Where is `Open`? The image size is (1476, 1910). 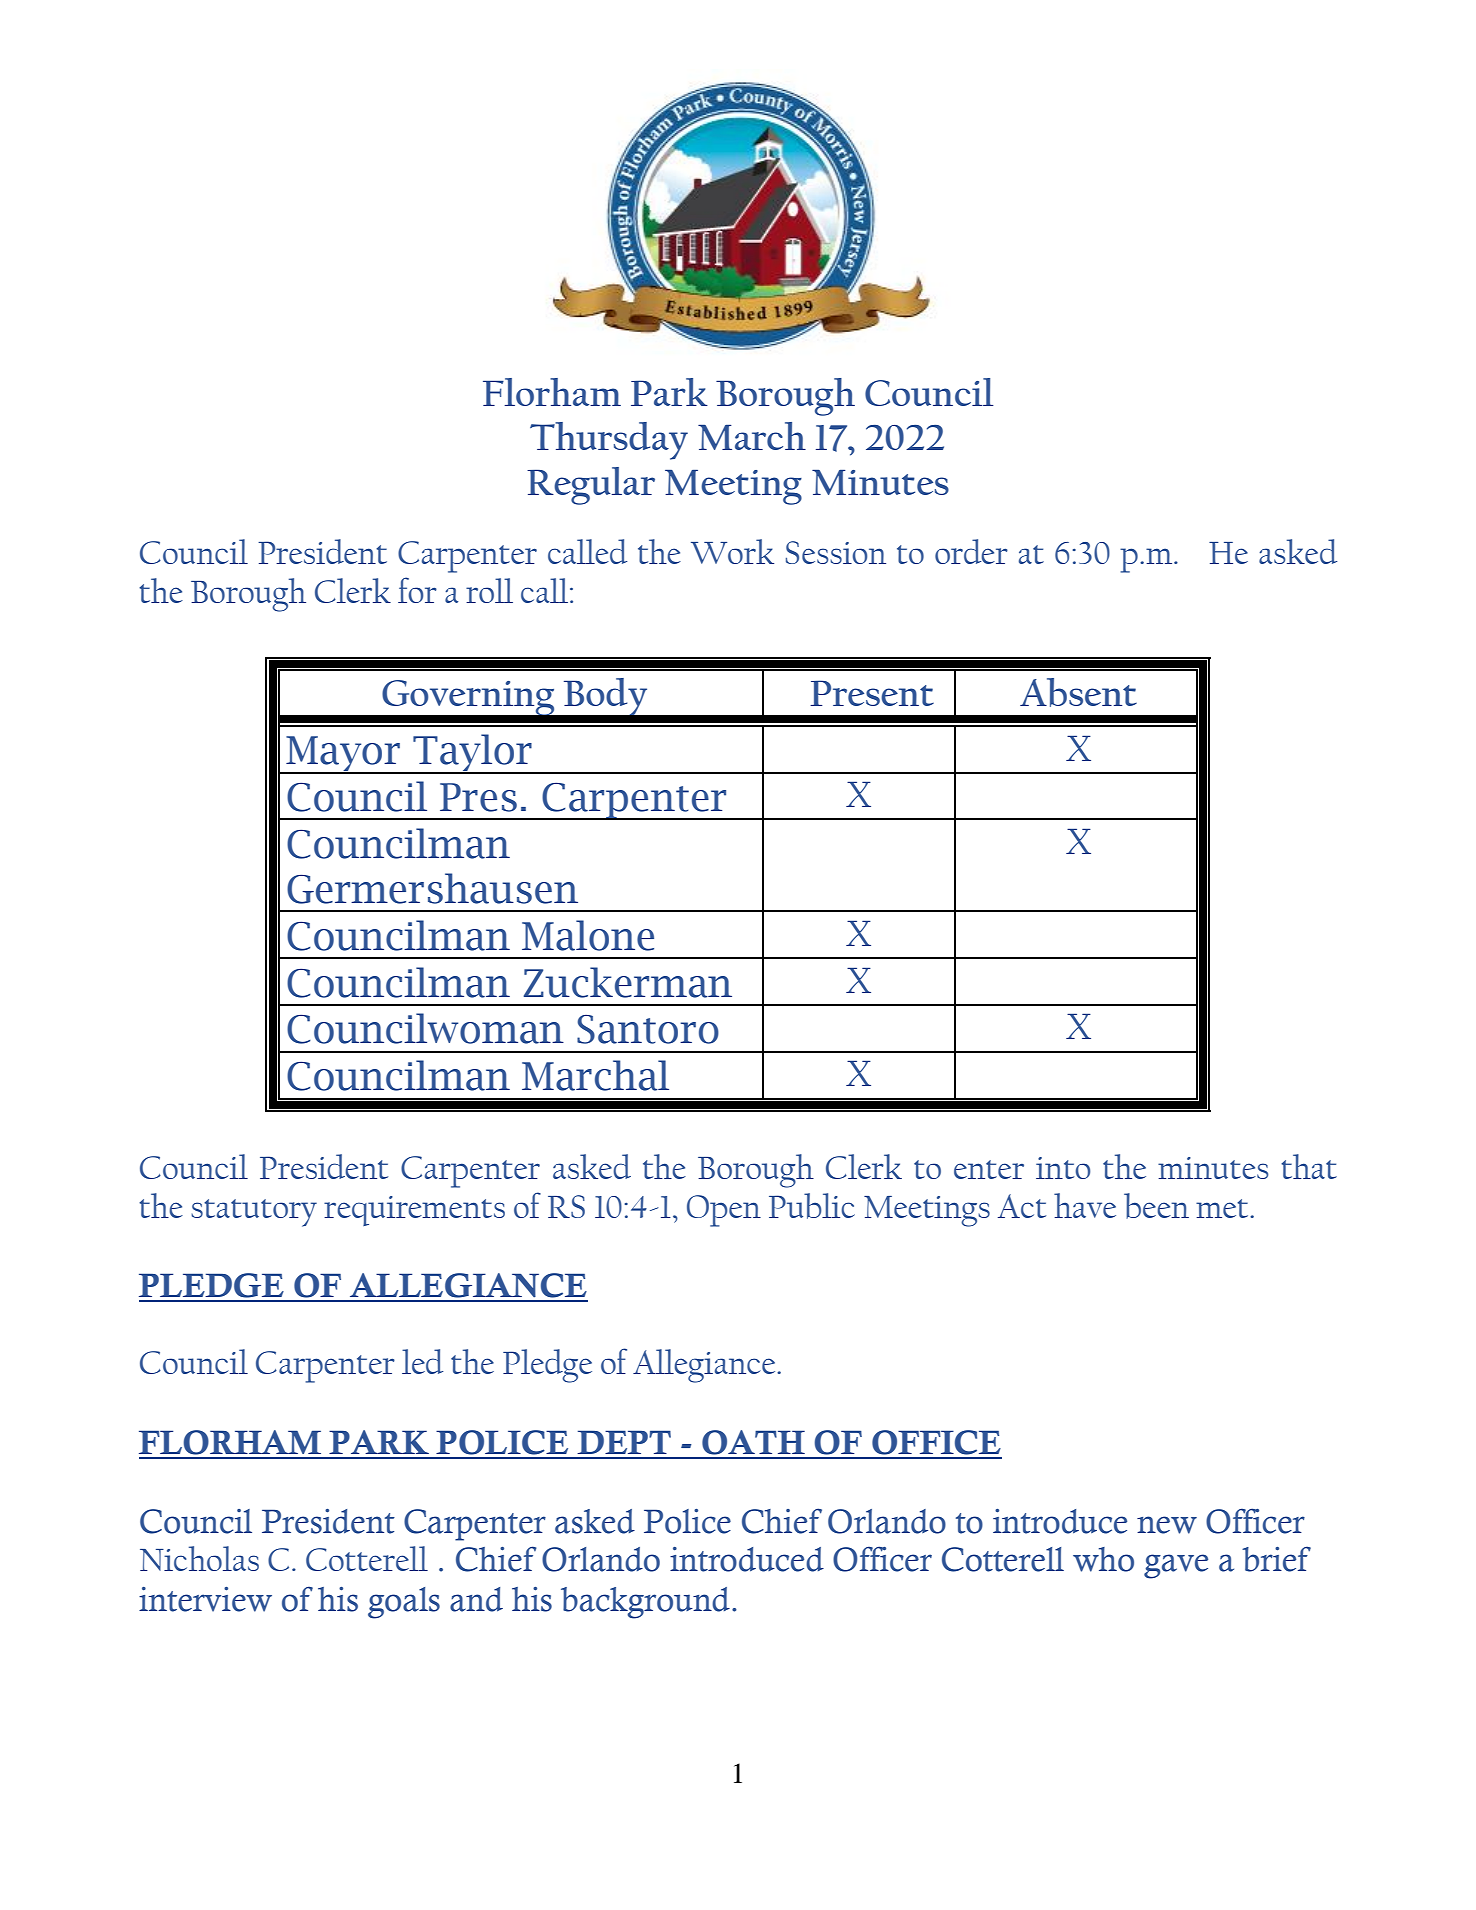 Open is located at coordinates (724, 1211).
